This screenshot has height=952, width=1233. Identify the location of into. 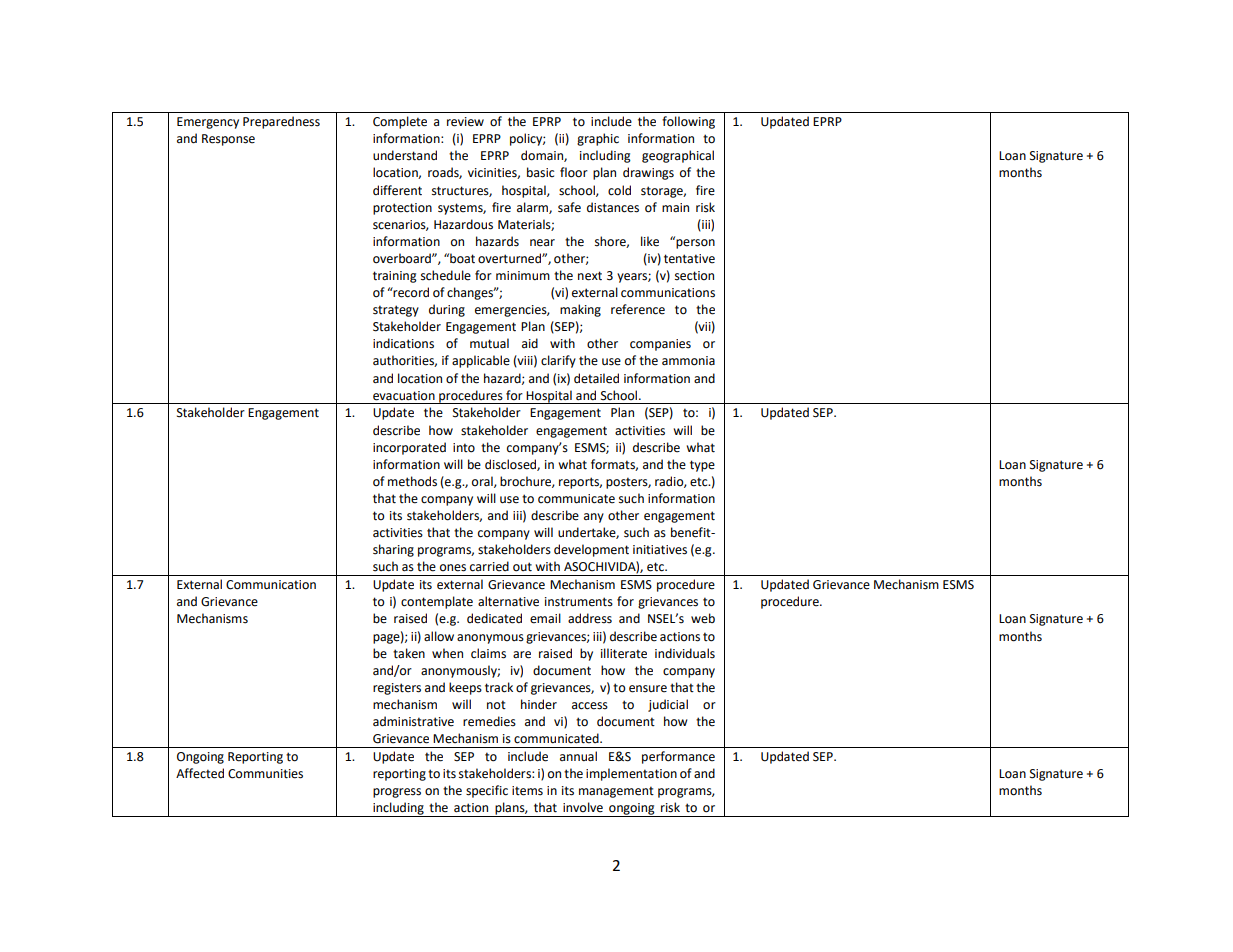
(464, 448).
